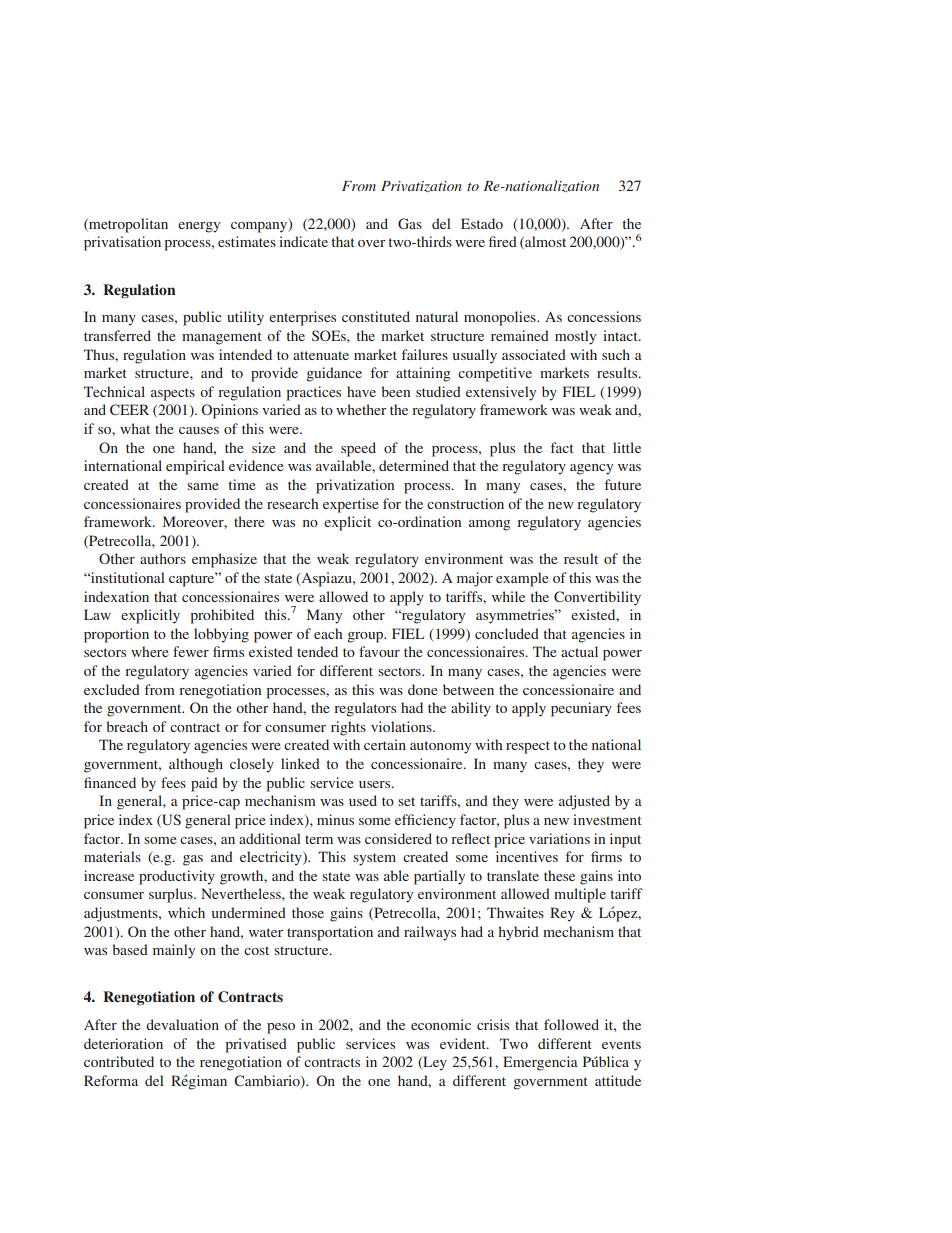  What do you see at coordinates (441, 1024) in the image?
I see `economic` at bounding box center [441, 1024].
